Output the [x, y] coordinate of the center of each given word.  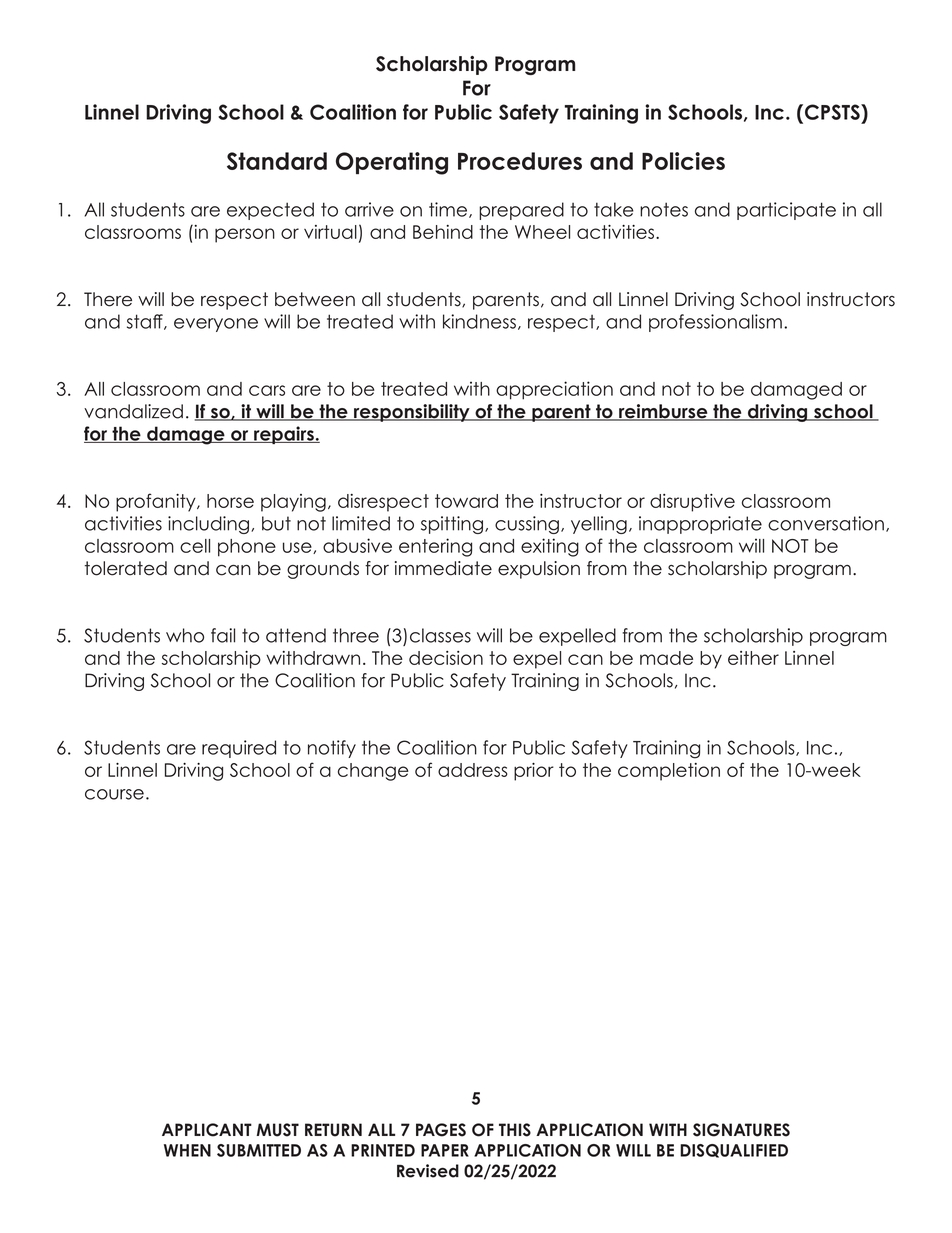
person [245, 235]
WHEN [187, 1150]
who [185, 635]
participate [786, 211]
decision [446, 658]
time [449, 210]
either [753, 658]
